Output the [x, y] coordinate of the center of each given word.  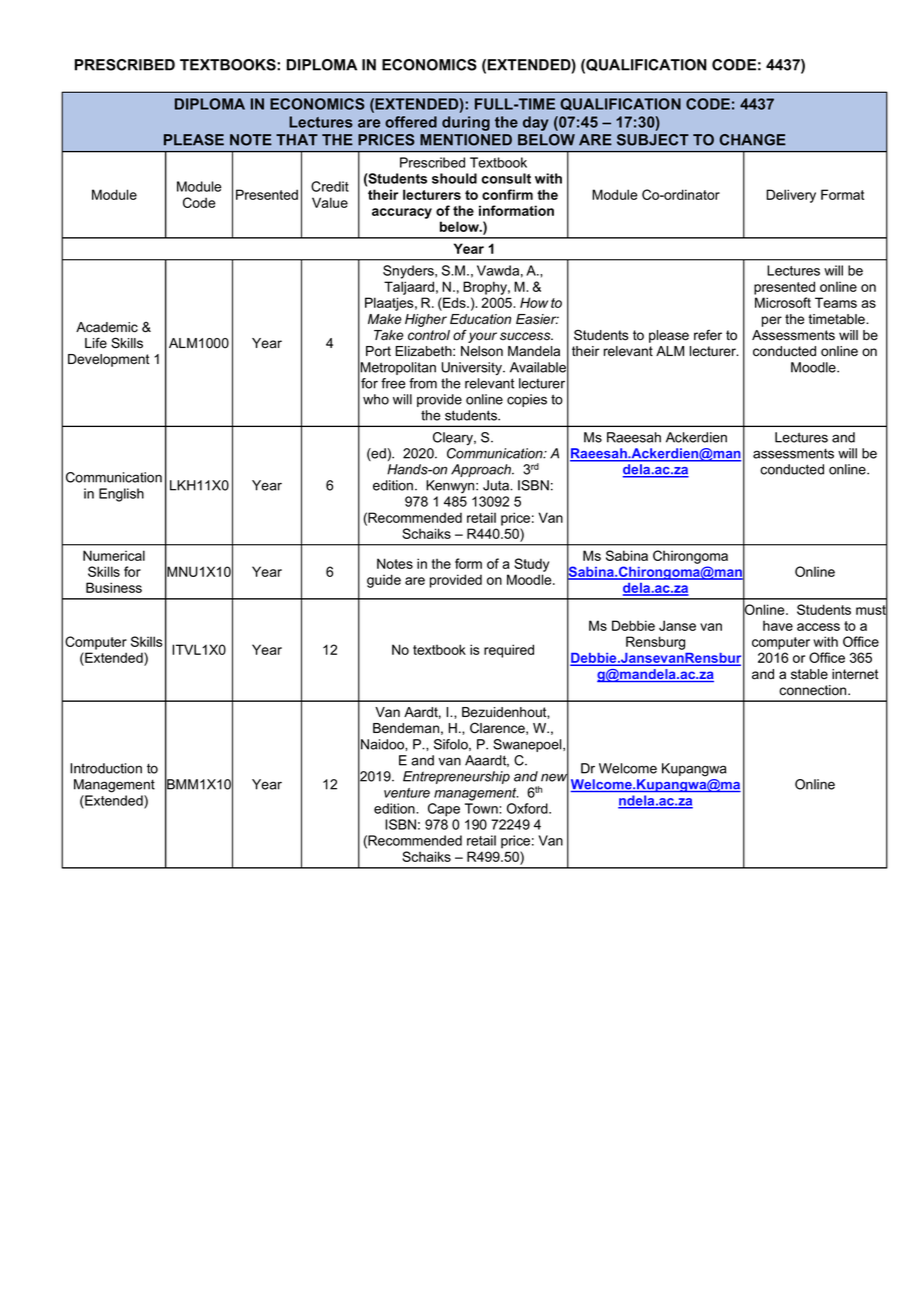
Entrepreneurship [456, 777]
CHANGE [752, 140]
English [121, 495]
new [555, 777]
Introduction [106, 768]
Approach [482, 470]
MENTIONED [466, 140]
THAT [297, 140]
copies [527, 400]
